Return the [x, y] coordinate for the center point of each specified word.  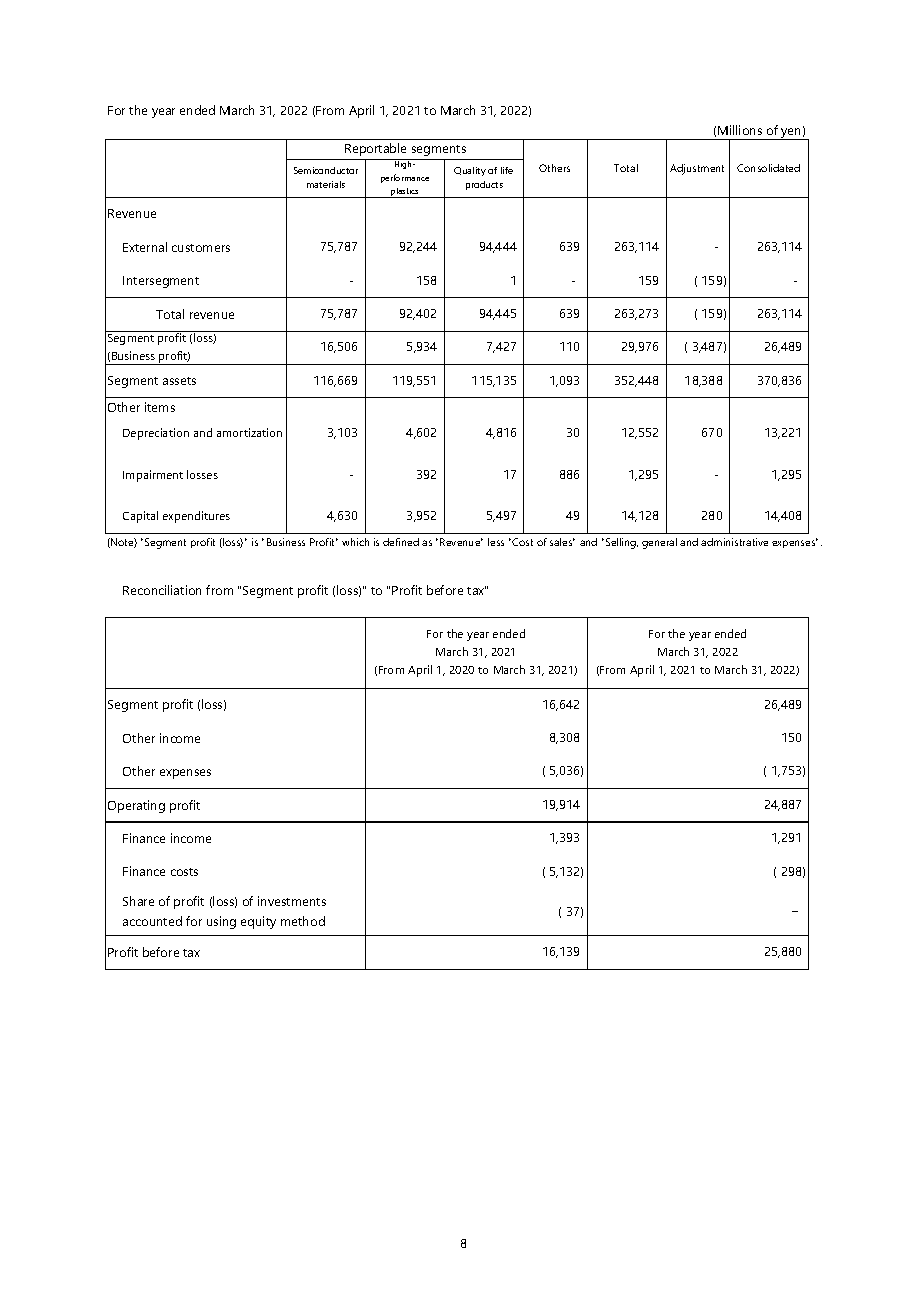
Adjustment [697, 169]
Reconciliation [162, 590]
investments [292, 901]
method [303, 921]
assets [179, 381]
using [221, 922]
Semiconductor [326, 170]
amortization [249, 432]
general [659, 543]
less [496, 542]
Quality [470, 171]
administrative [734, 542]
